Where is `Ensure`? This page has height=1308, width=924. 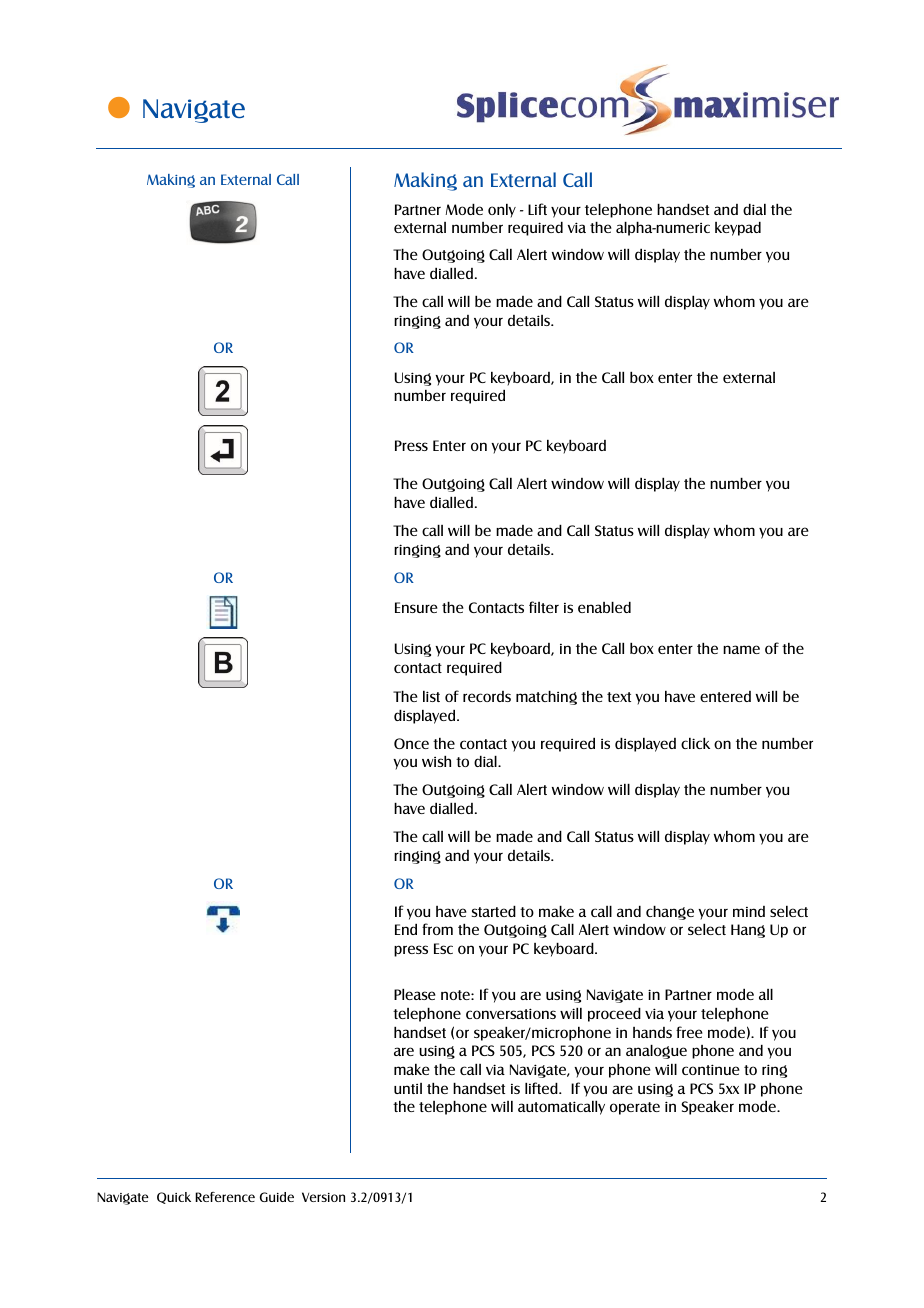
Ensure is located at coordinates (416, 607).
